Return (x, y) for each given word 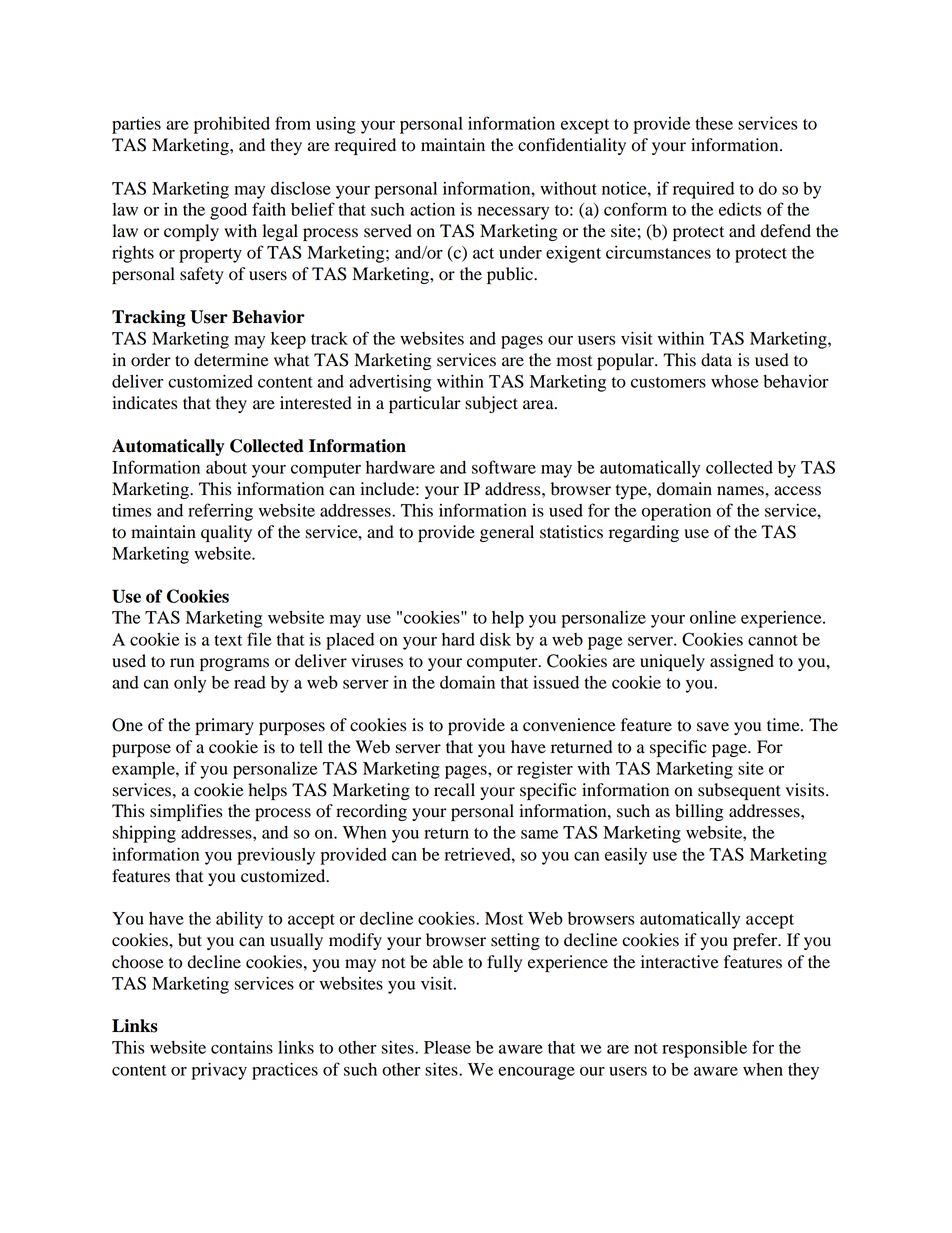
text (228, 640)
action (432, 209)
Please (447, 1047)
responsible (704, 1049)
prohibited (232, 125)
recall (454, 790)
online (713, 617)
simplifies (186, 812)
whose (734, 381)
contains (242, 1047)
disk (495, 639)
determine (231, 360)
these (714, 123)
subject (491, 404)
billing (699, 812)
